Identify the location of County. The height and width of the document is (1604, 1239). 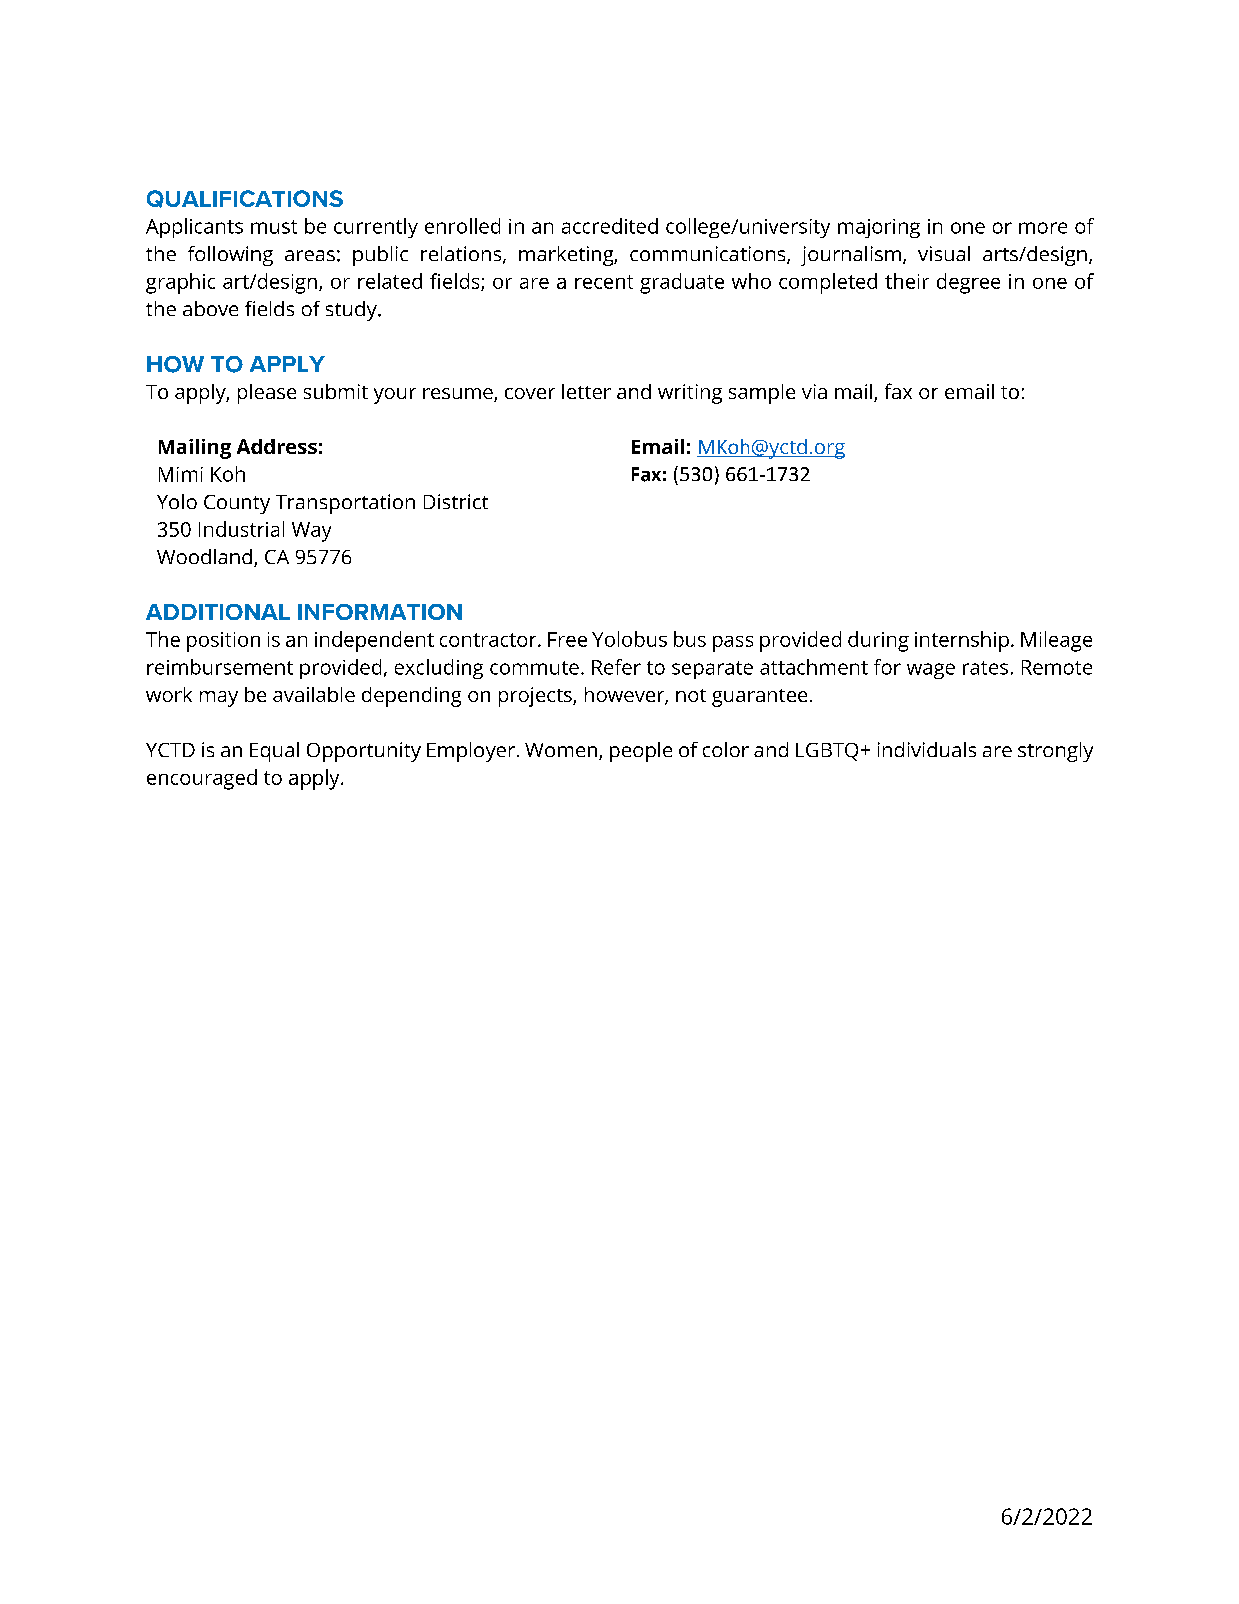
(237, 504).
